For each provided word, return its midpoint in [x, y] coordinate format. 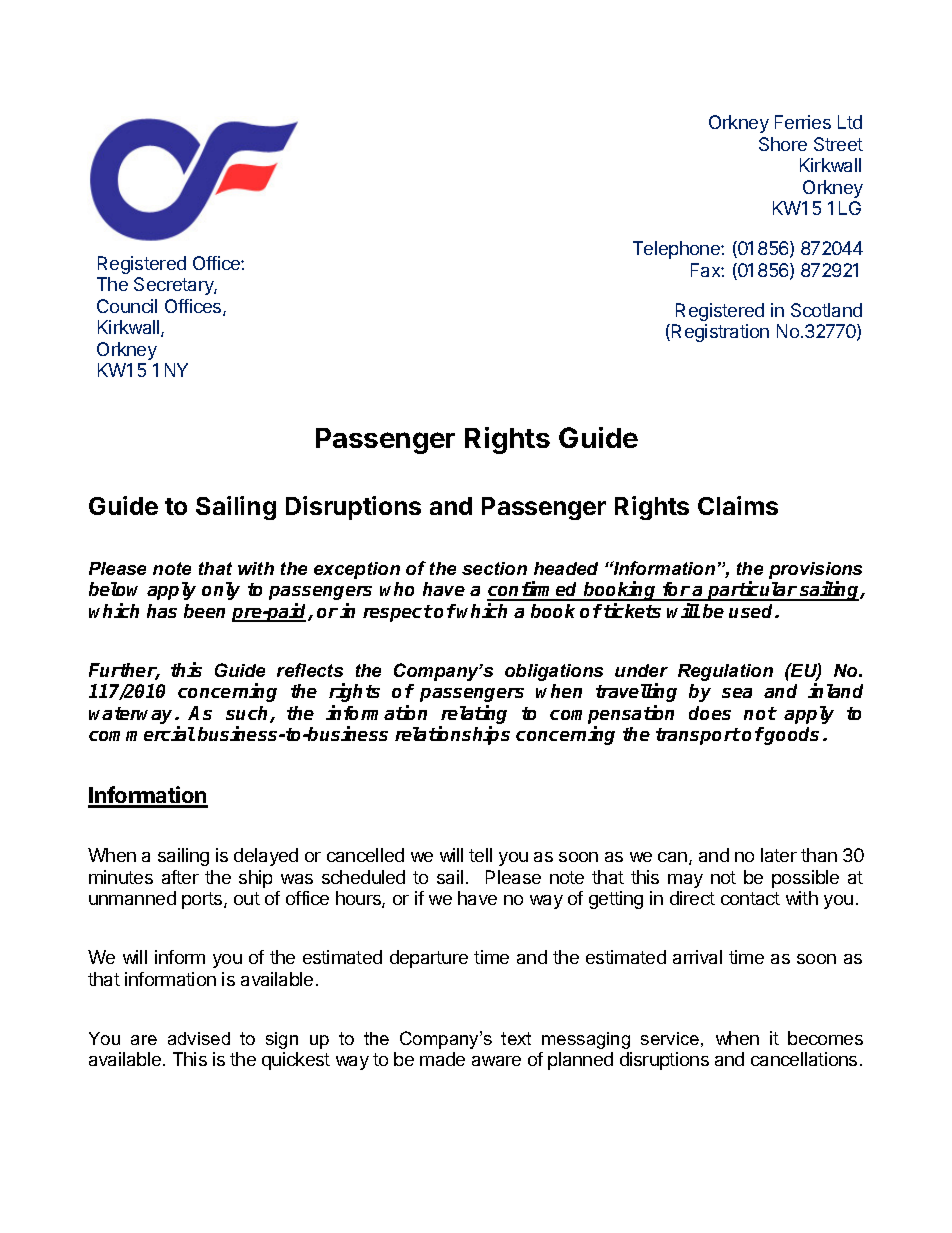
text [516, 1038]
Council [127, 306]
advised [199, 1038]
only [221, 591]
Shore [783, 144]
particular [752, 591]
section [494, 568]
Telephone [677, 250]
